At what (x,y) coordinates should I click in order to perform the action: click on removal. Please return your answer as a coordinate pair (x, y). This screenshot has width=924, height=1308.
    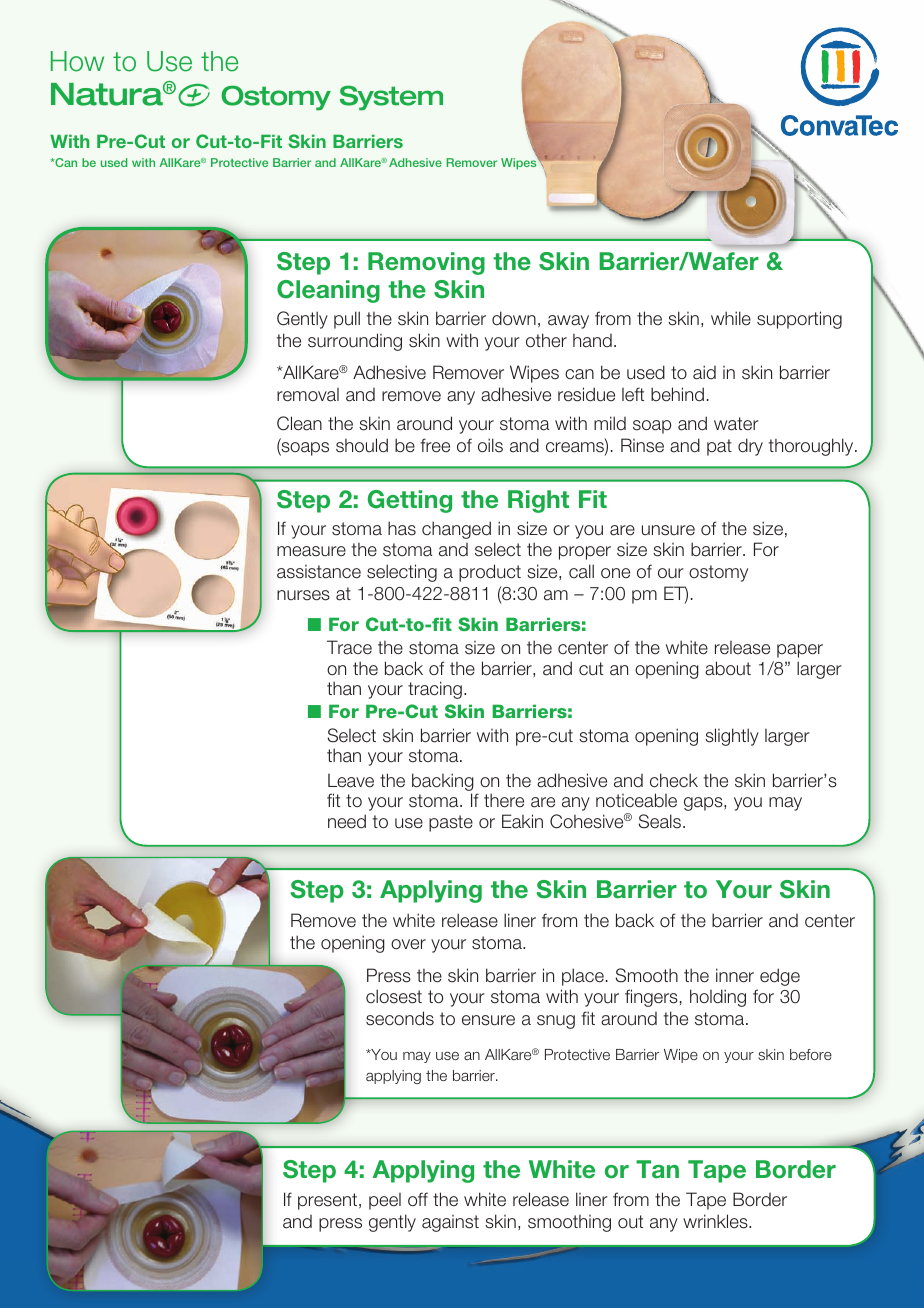
    Looking at the image, I should click on (308, 395).
